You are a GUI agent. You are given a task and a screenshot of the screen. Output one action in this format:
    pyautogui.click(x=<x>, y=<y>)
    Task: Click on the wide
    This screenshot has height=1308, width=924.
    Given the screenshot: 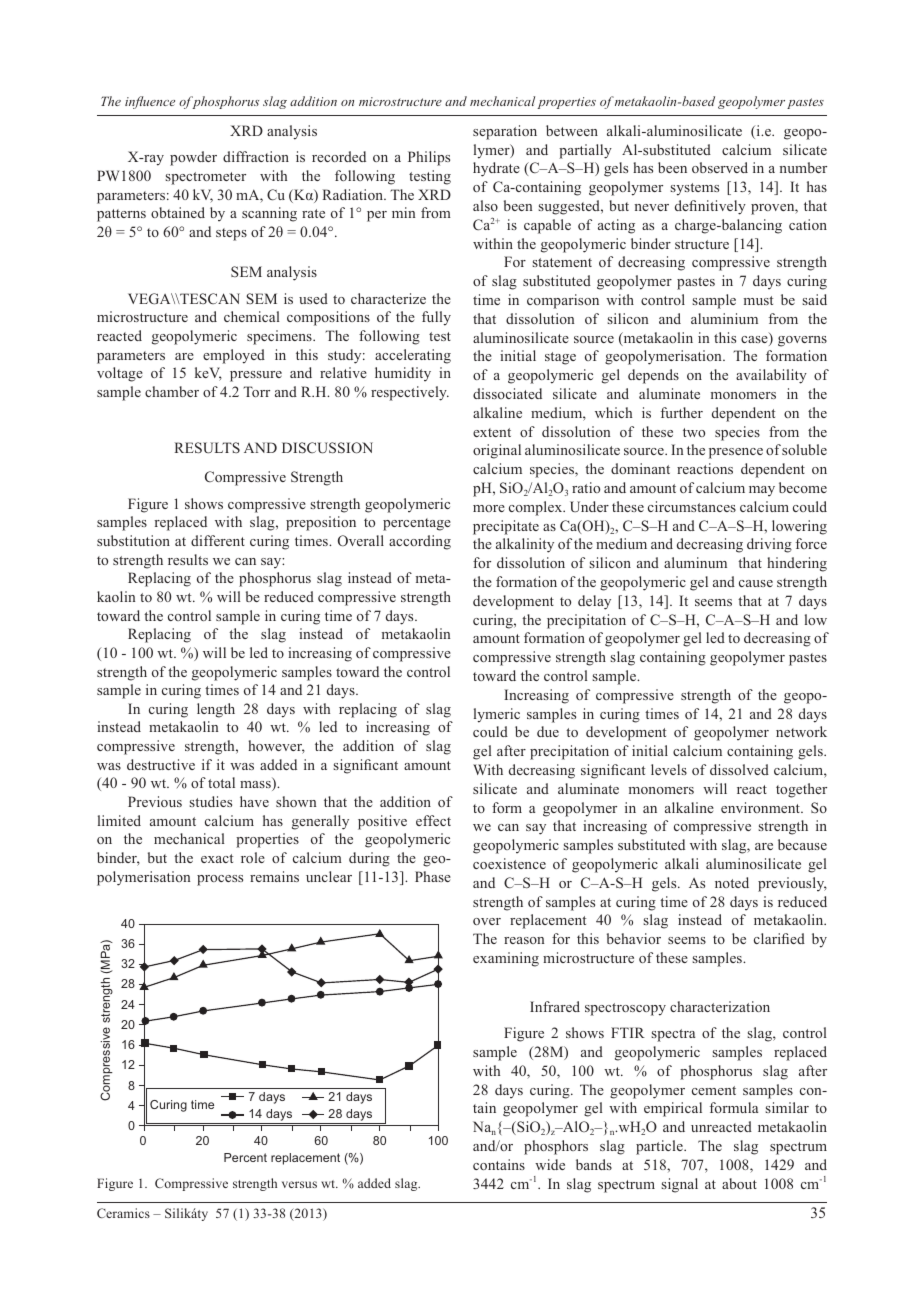 What is the action you would take?
    pyautogui.click(x=550, y=1164)
